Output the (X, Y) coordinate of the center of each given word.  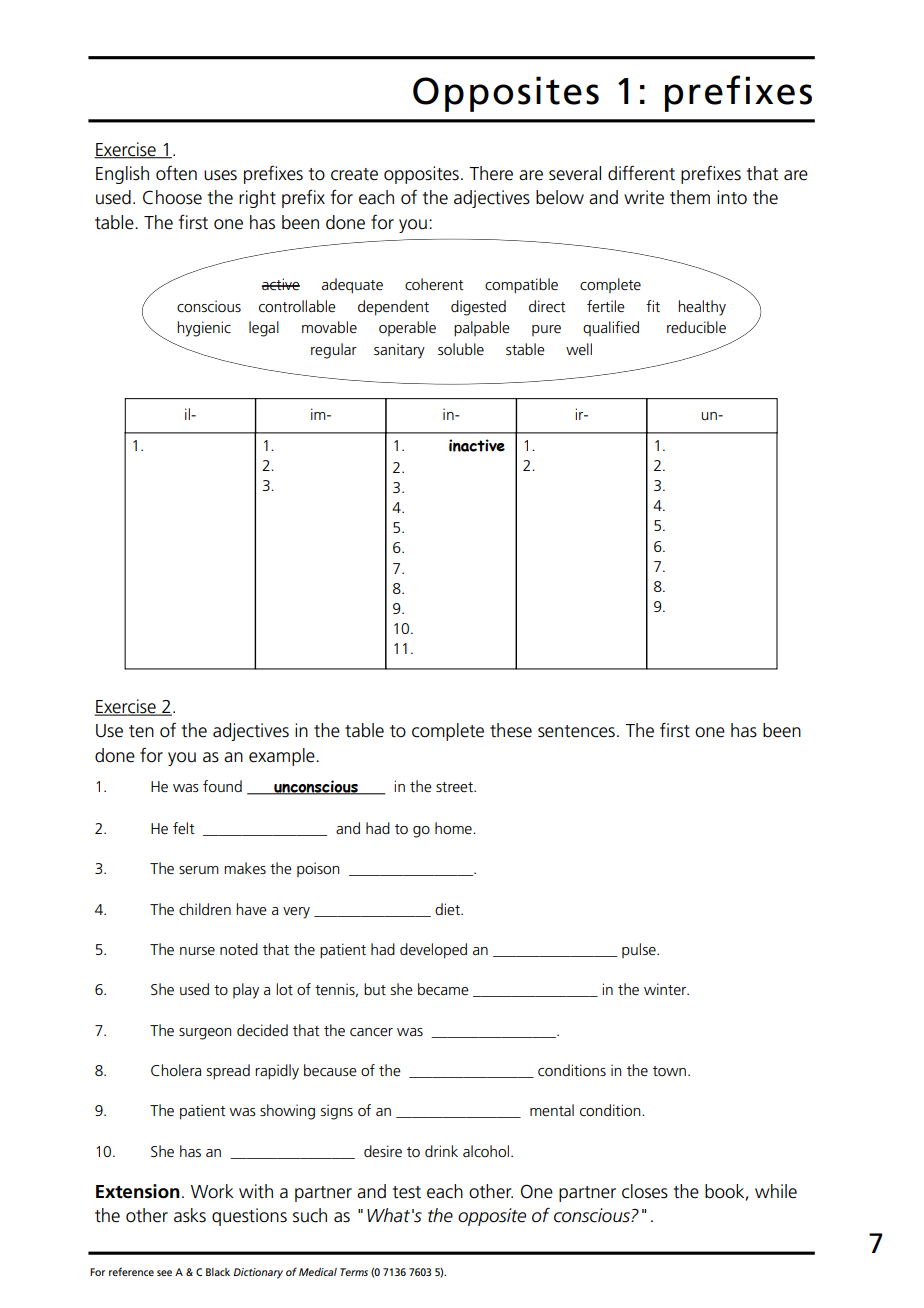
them (690, 197)
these (511, 730)
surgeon (205, 1034)
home (454, 828)
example (283, 757)
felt (184, 828)
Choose (172, 197)
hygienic (204, 329)
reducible (696, 327)
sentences (576, 731)
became (443, 989)
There (491, 173)
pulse (640, 950)
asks (190, 1215)
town (669, 1071)
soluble (461, 349)
